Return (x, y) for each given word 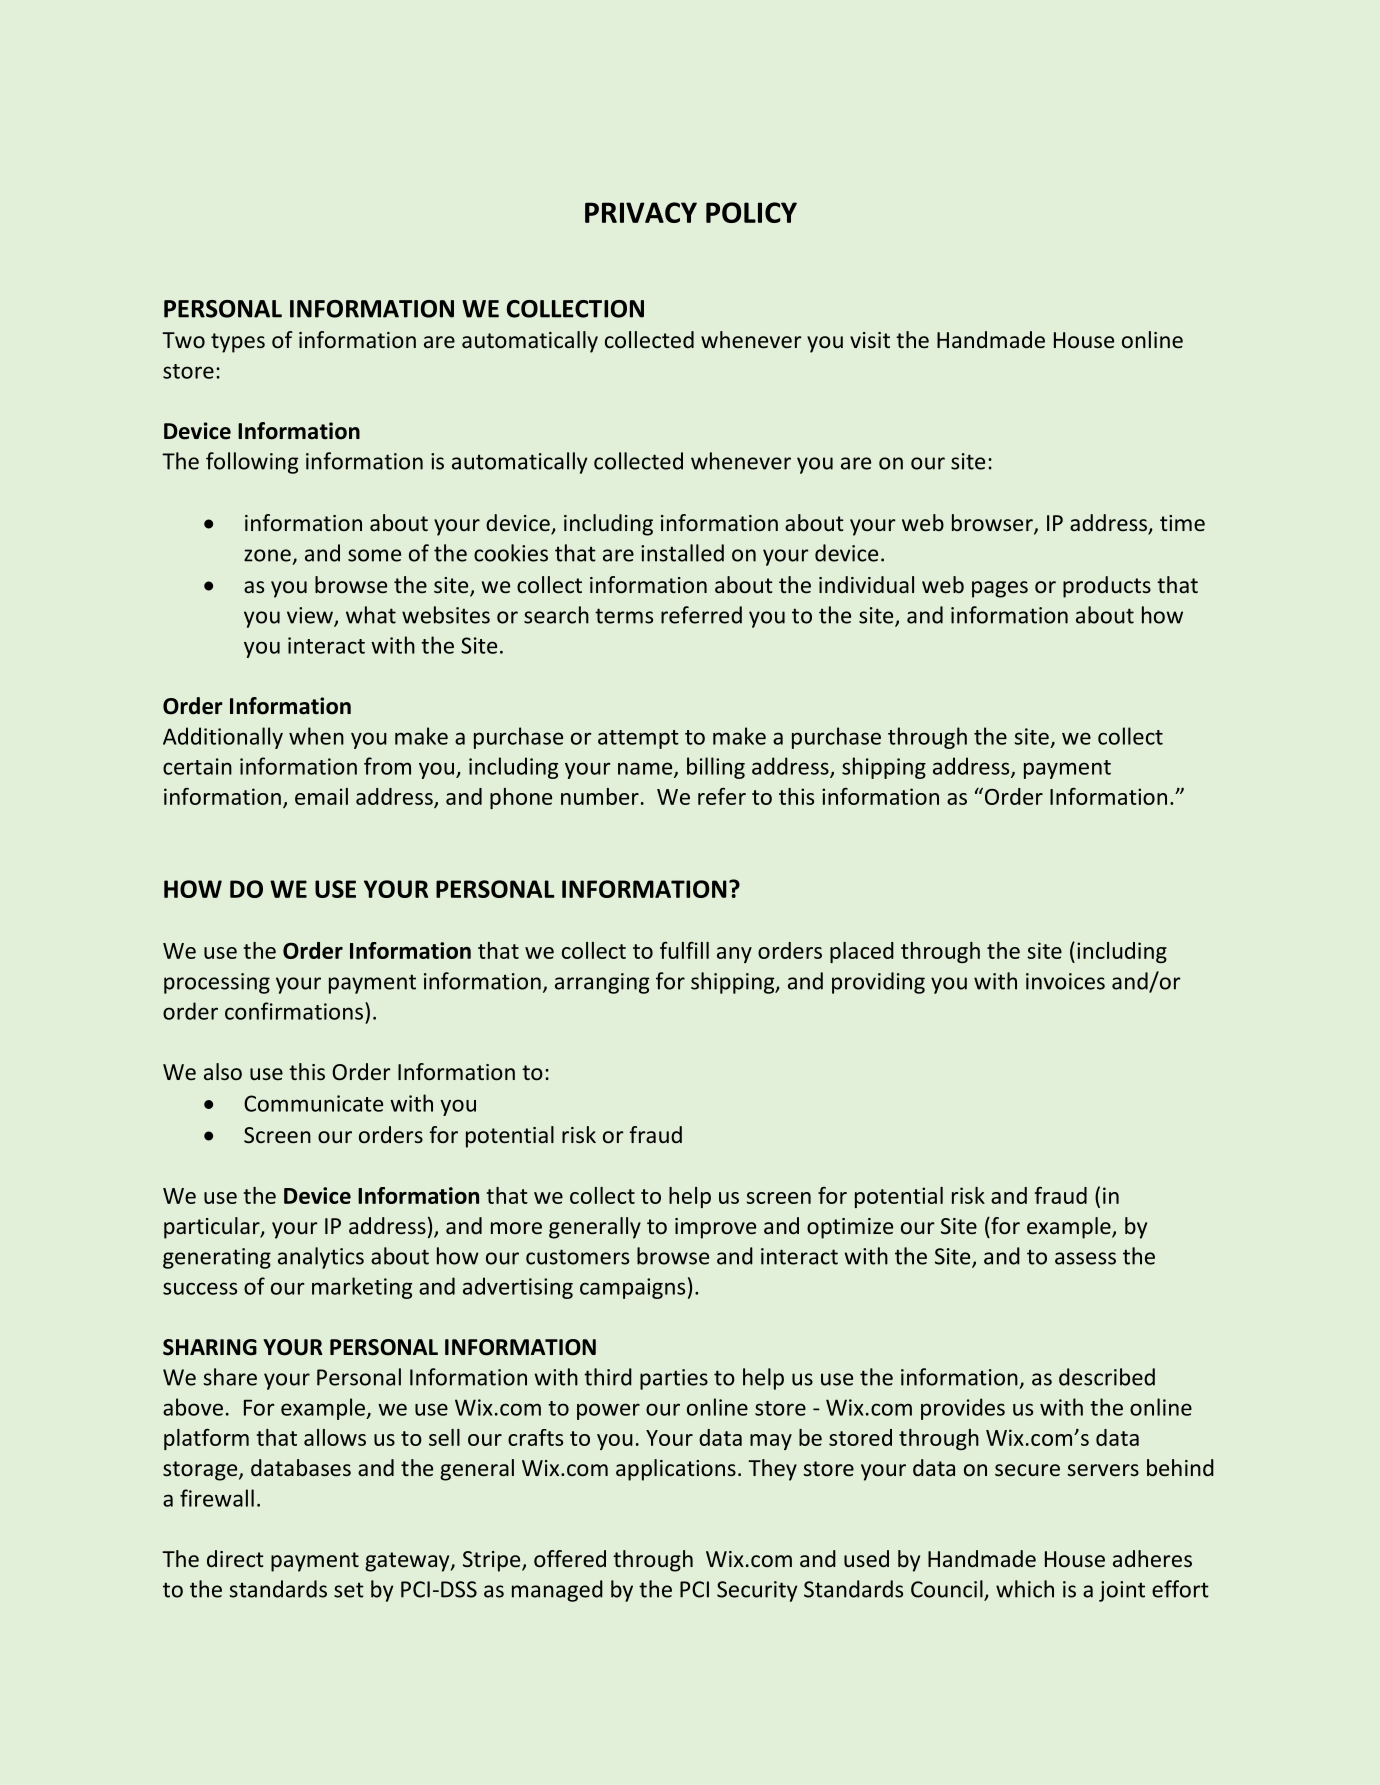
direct (235, 1559)
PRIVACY (641, 212)
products (1107, 587)
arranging (602, 983)
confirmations (294, 1011)
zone (267, 555)
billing (716, 768)
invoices (1065, 981)
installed (682, 553)
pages (1000, 589)
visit (870, 340)
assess (1085, 1258)
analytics (321, 1258)
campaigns (632, 1288)
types (238, 343)
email (321, 796)
